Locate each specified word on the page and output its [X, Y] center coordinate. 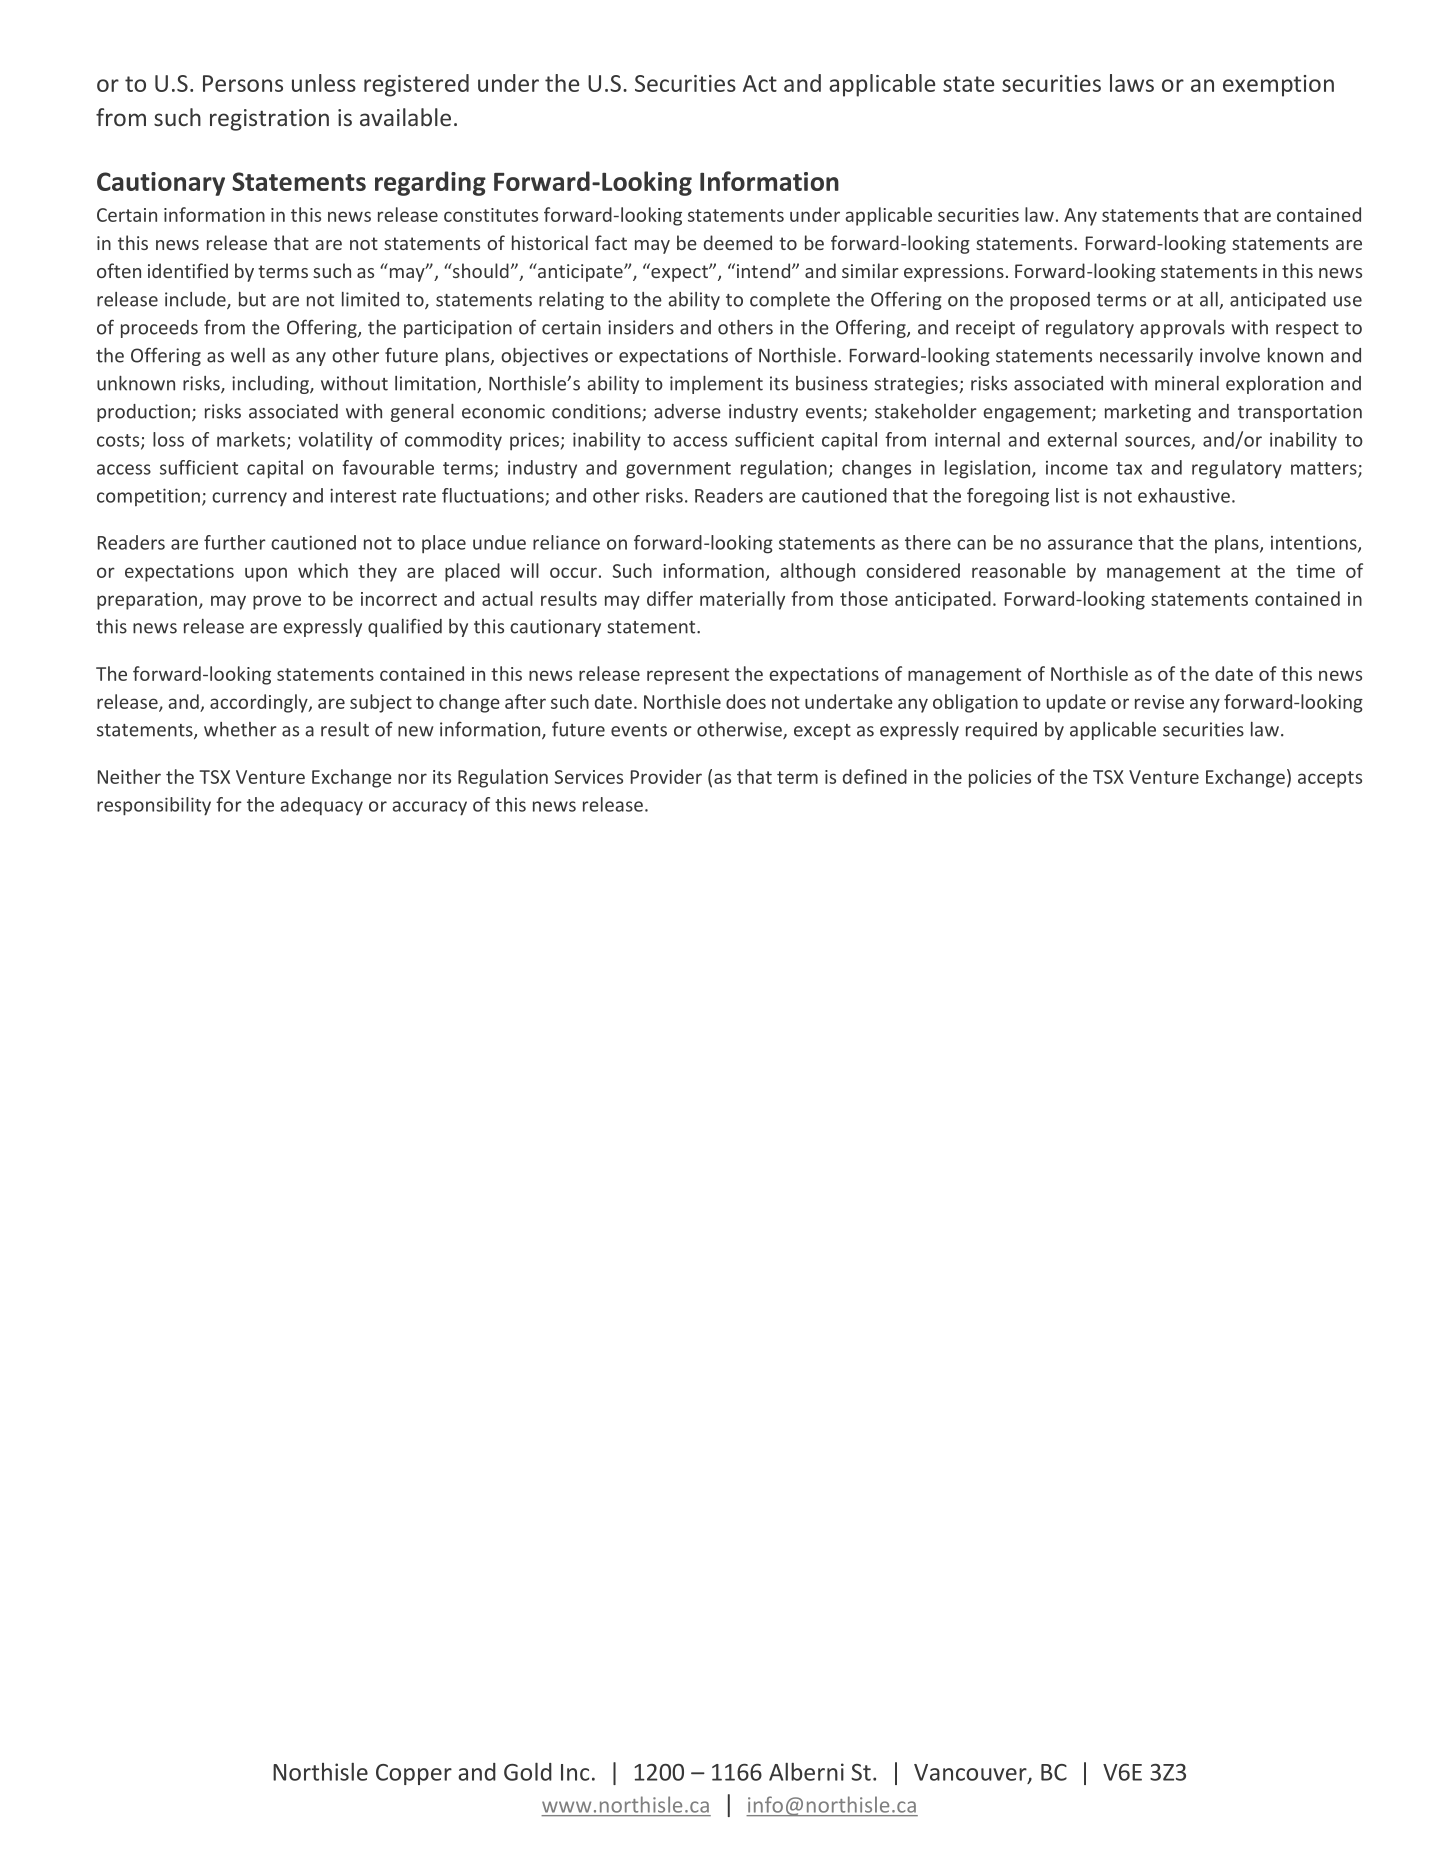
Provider [666, 776]
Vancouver [971, 1773]
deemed [738, 242]
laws [1132, 83]
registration [269, 120]
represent [688, 676]
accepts [1330, 779]
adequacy [321, 806]
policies [1000, 778]
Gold [528, 1771]
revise [1159, 702]
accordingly [260, 703]
